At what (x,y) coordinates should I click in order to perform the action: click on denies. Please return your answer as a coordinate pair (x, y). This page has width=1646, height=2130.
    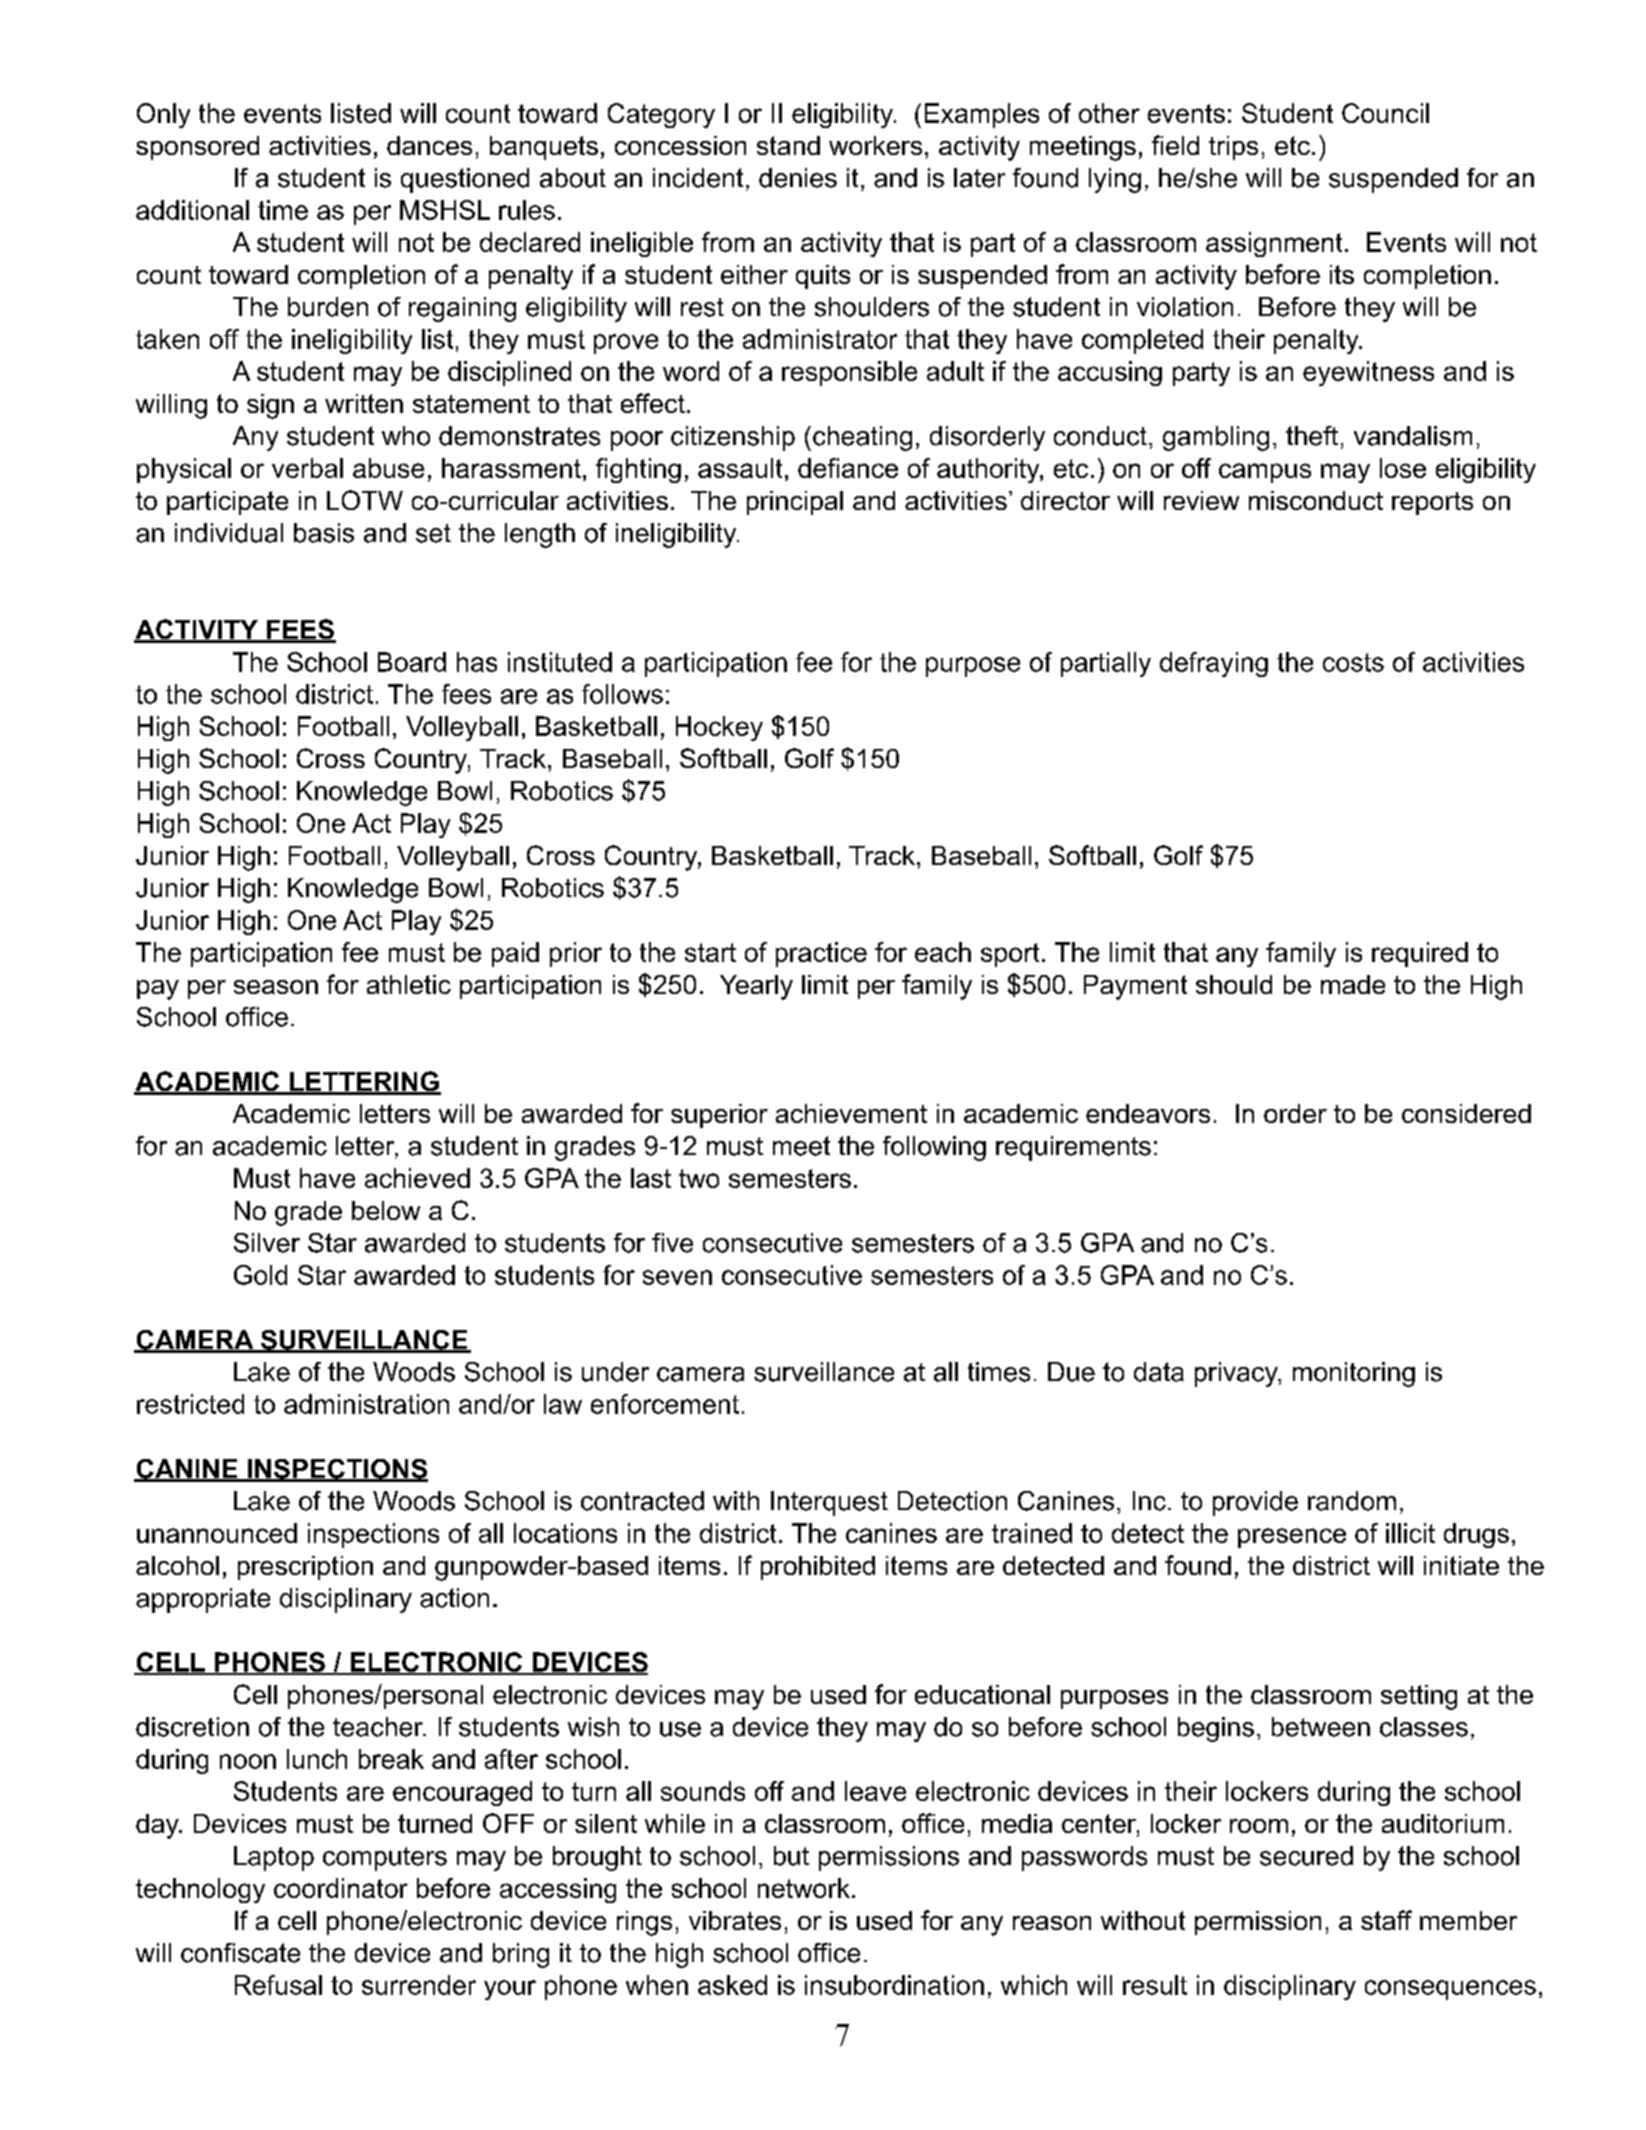
    Looking at the image, I should click on (798, 178).
